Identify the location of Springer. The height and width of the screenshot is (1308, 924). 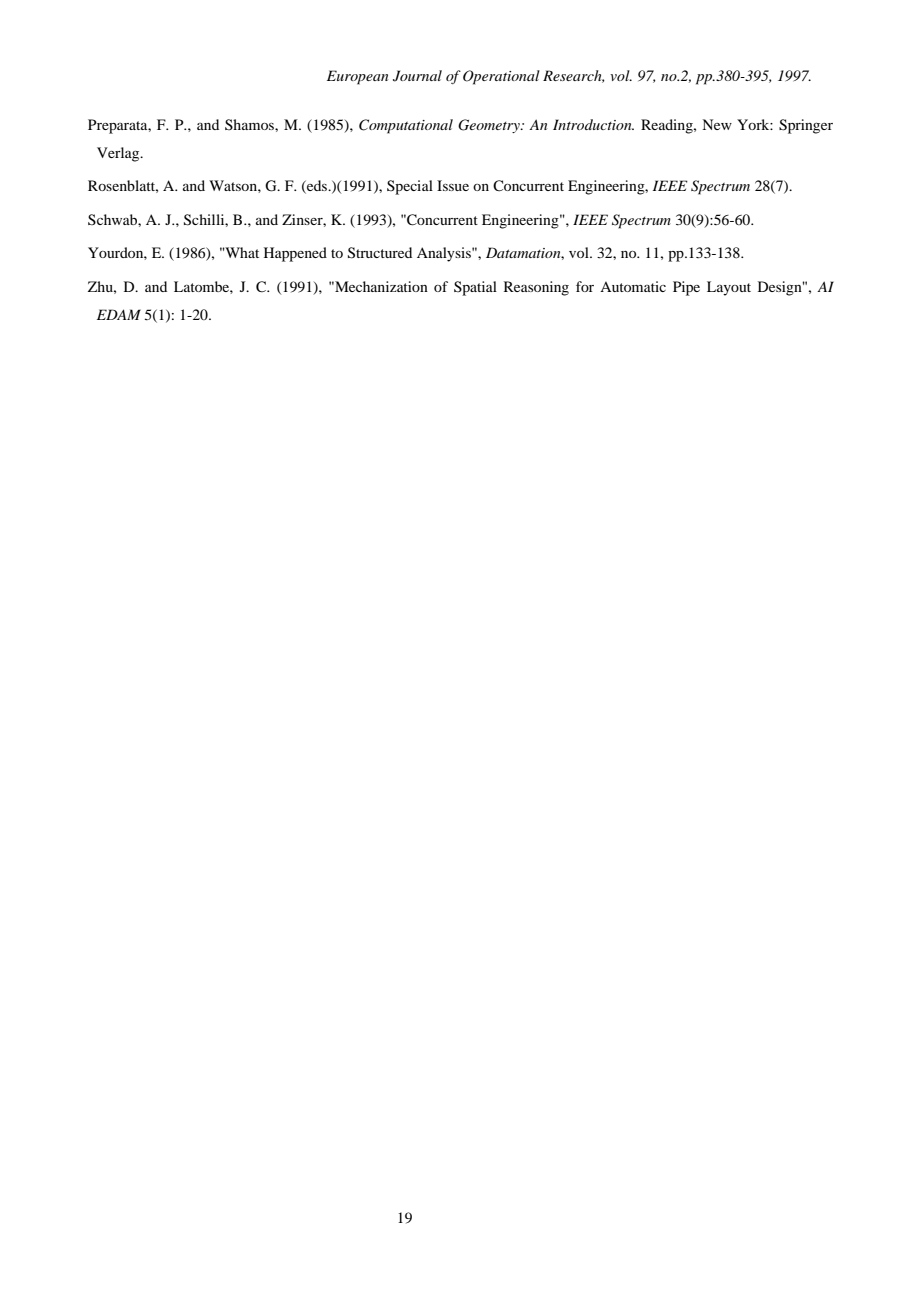
(806, 126).
